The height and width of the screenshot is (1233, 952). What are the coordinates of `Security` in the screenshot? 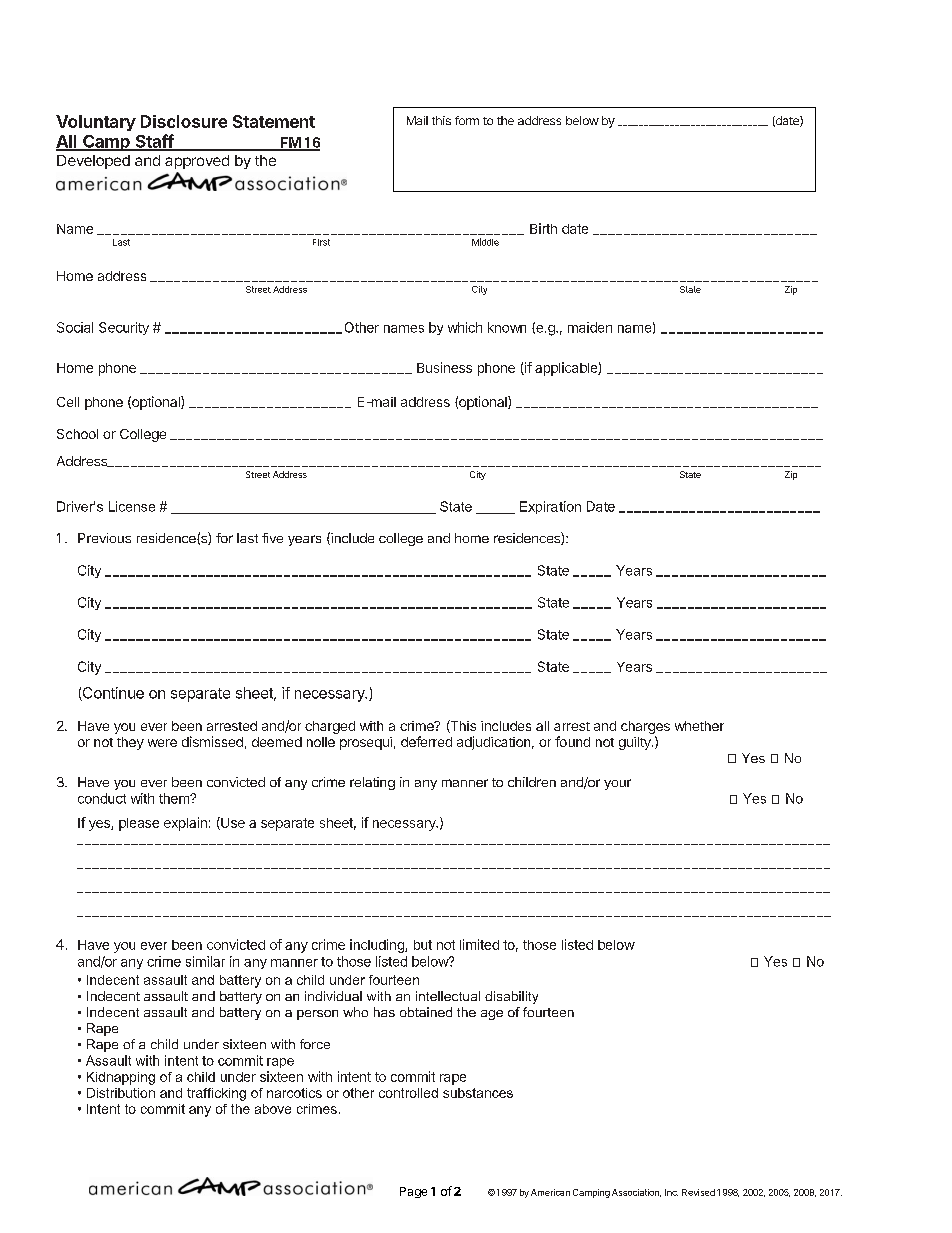 It's located at (124, 328).
